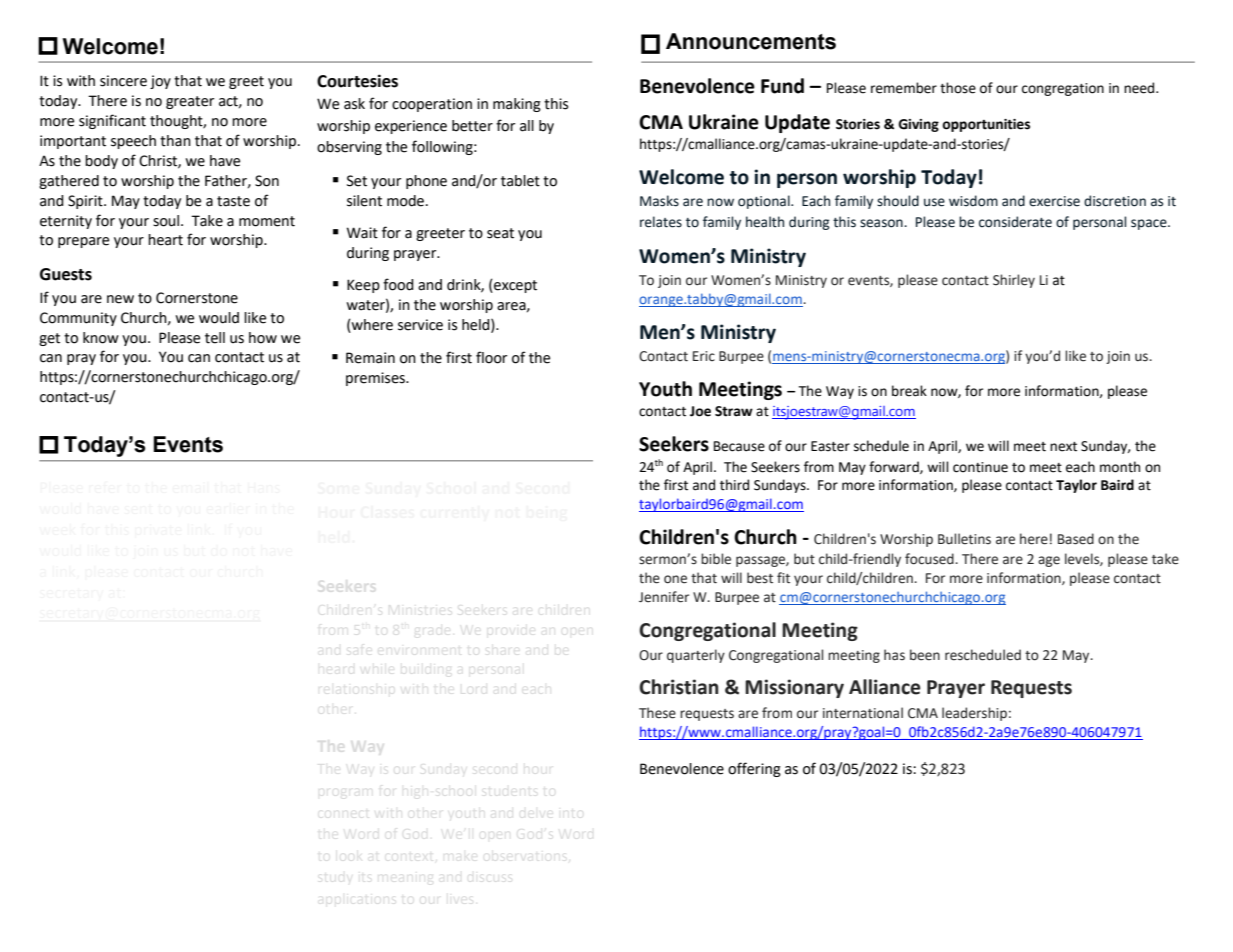 The width and height of the screenshot is (1233, 952). What do you see at coordinates (514, 286) in the screenshot?
I see `except` at bounding box center [514, 286].
